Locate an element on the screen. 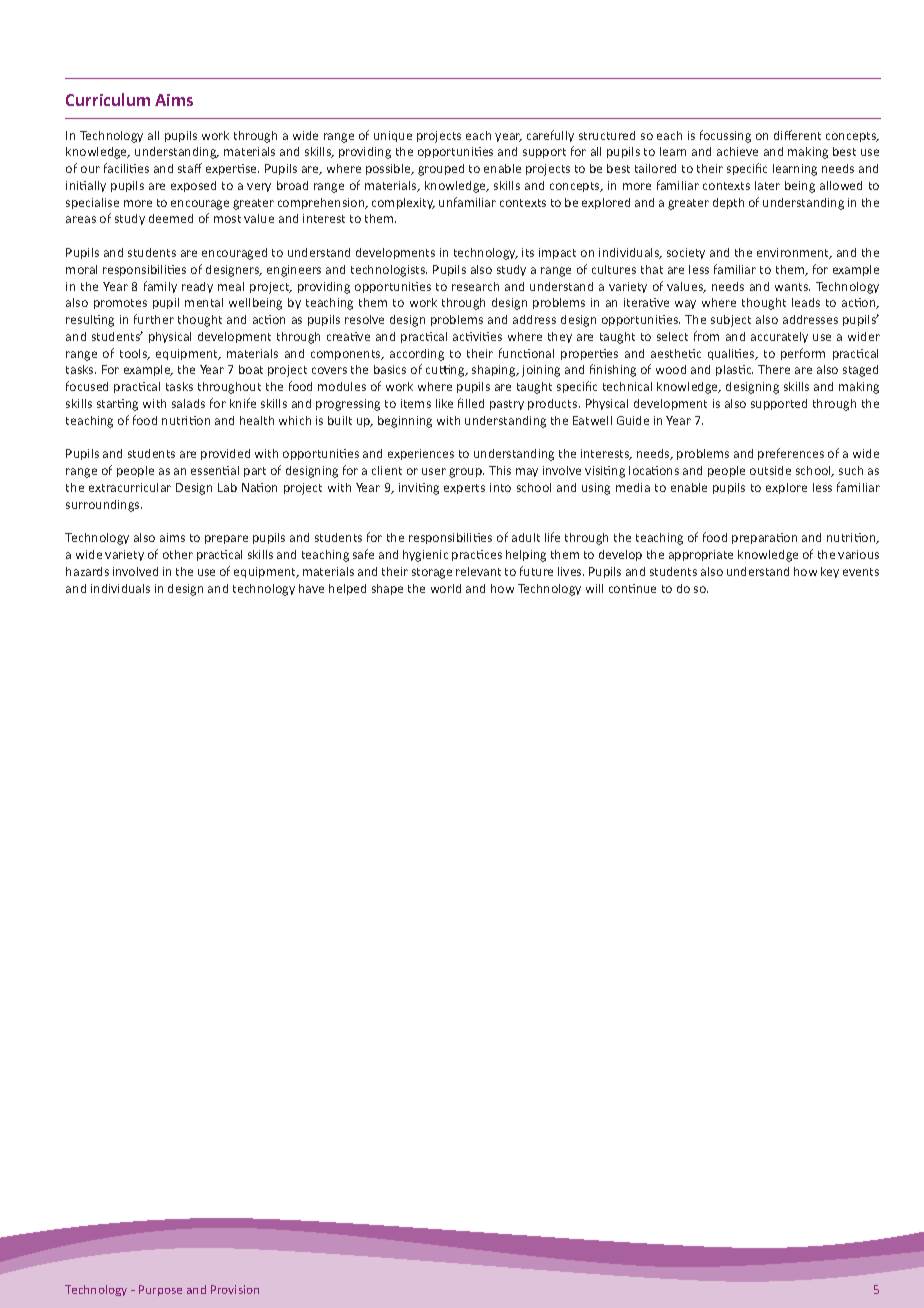 This screenshot has width=924, height=1308. have is located at coordinates (311, 588).
